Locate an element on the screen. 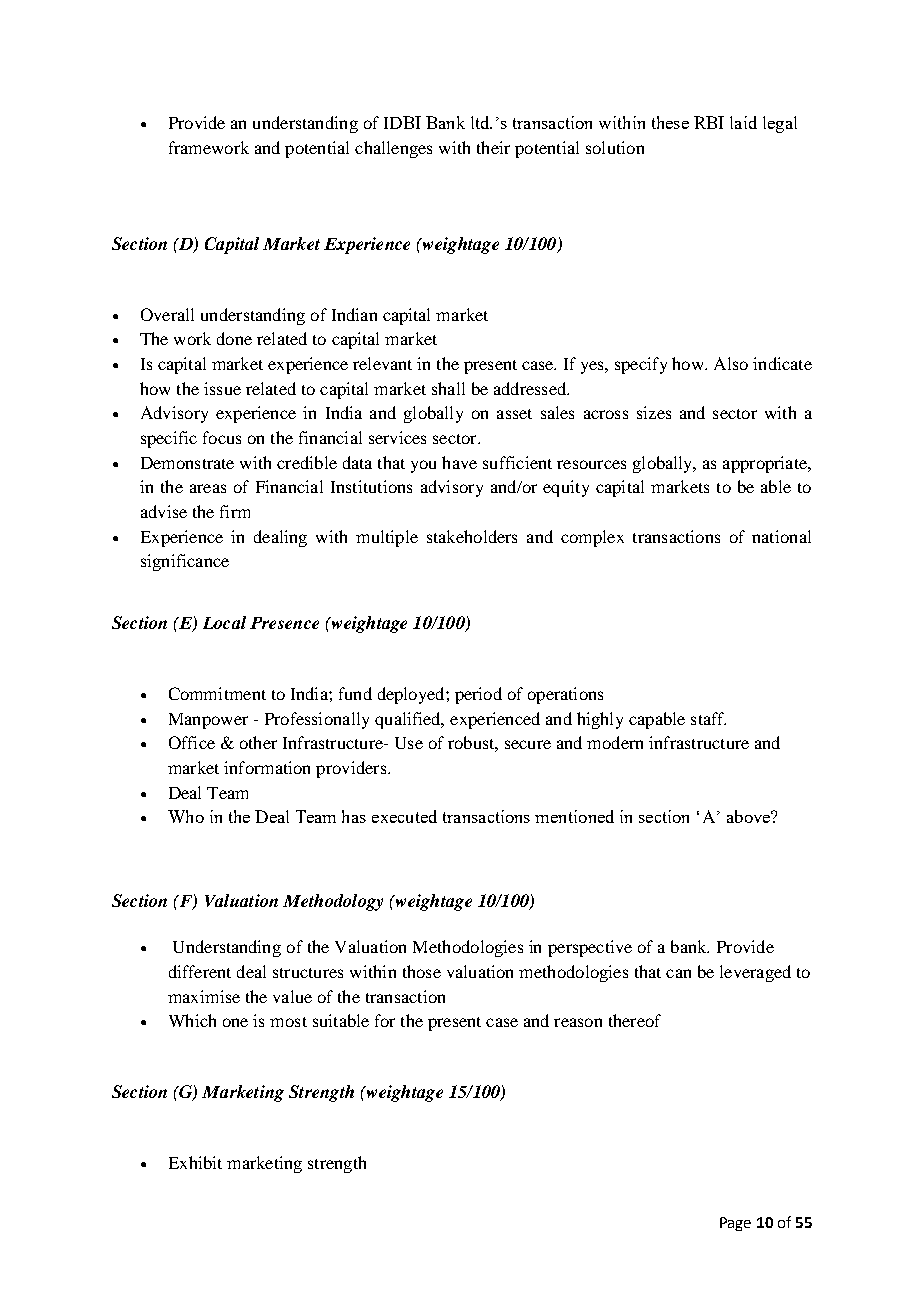 The height and width of the screenshot is (1308, 924). appropriate is located at coordinates (766, 464).
